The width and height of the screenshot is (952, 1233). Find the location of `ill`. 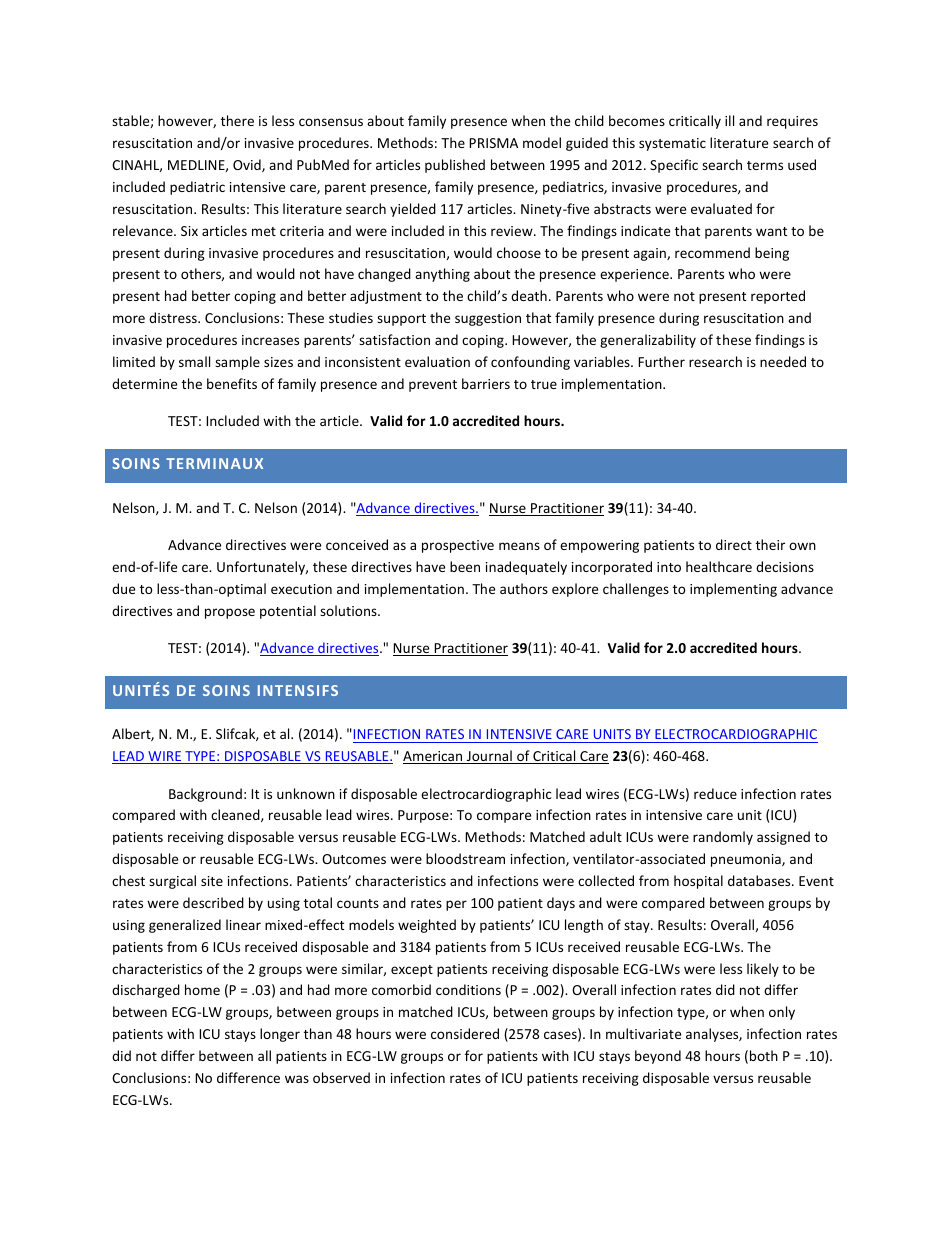

ill is located at coordinates (729, 120).
